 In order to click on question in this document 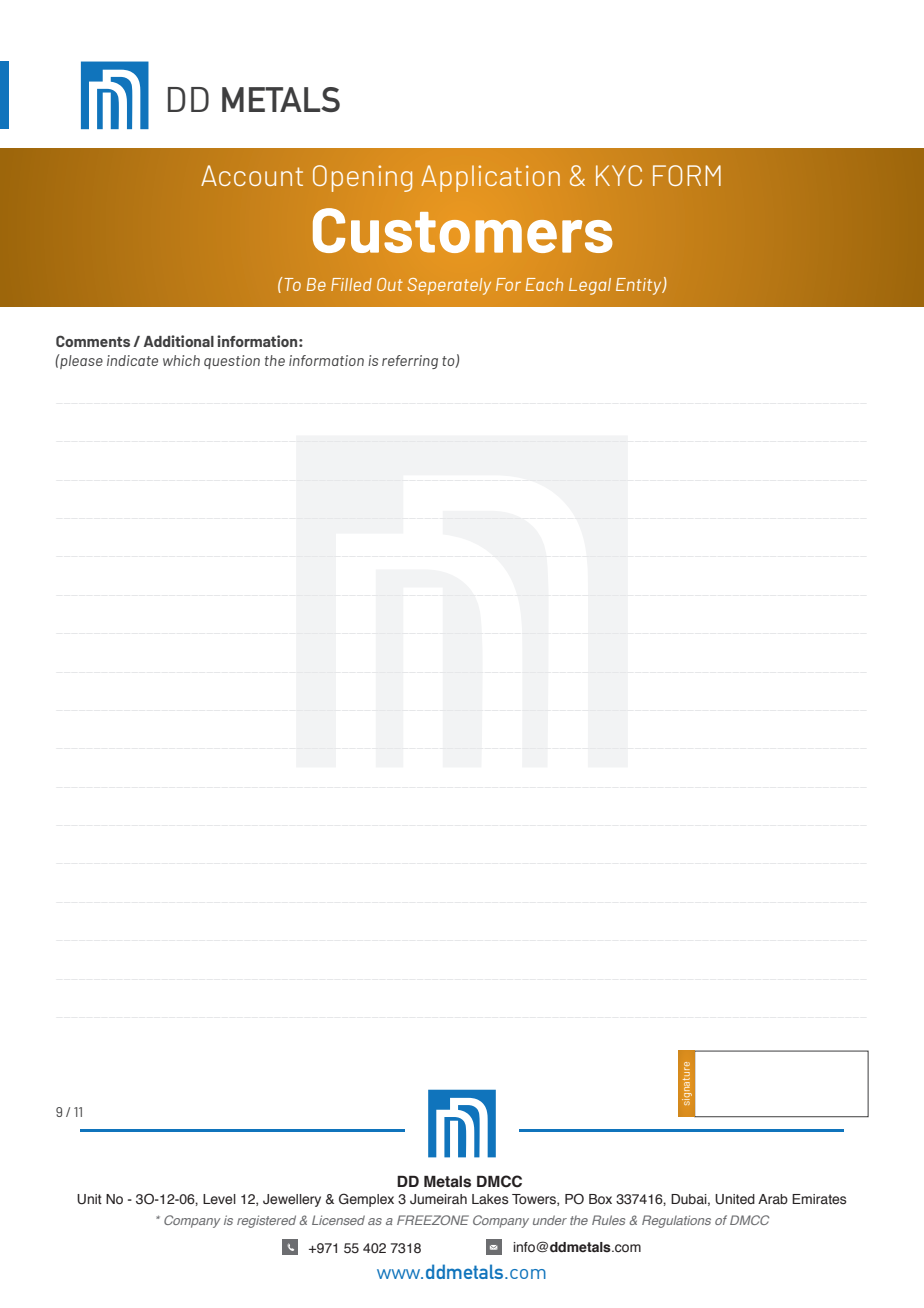, I will do `click(232, 362)`.
